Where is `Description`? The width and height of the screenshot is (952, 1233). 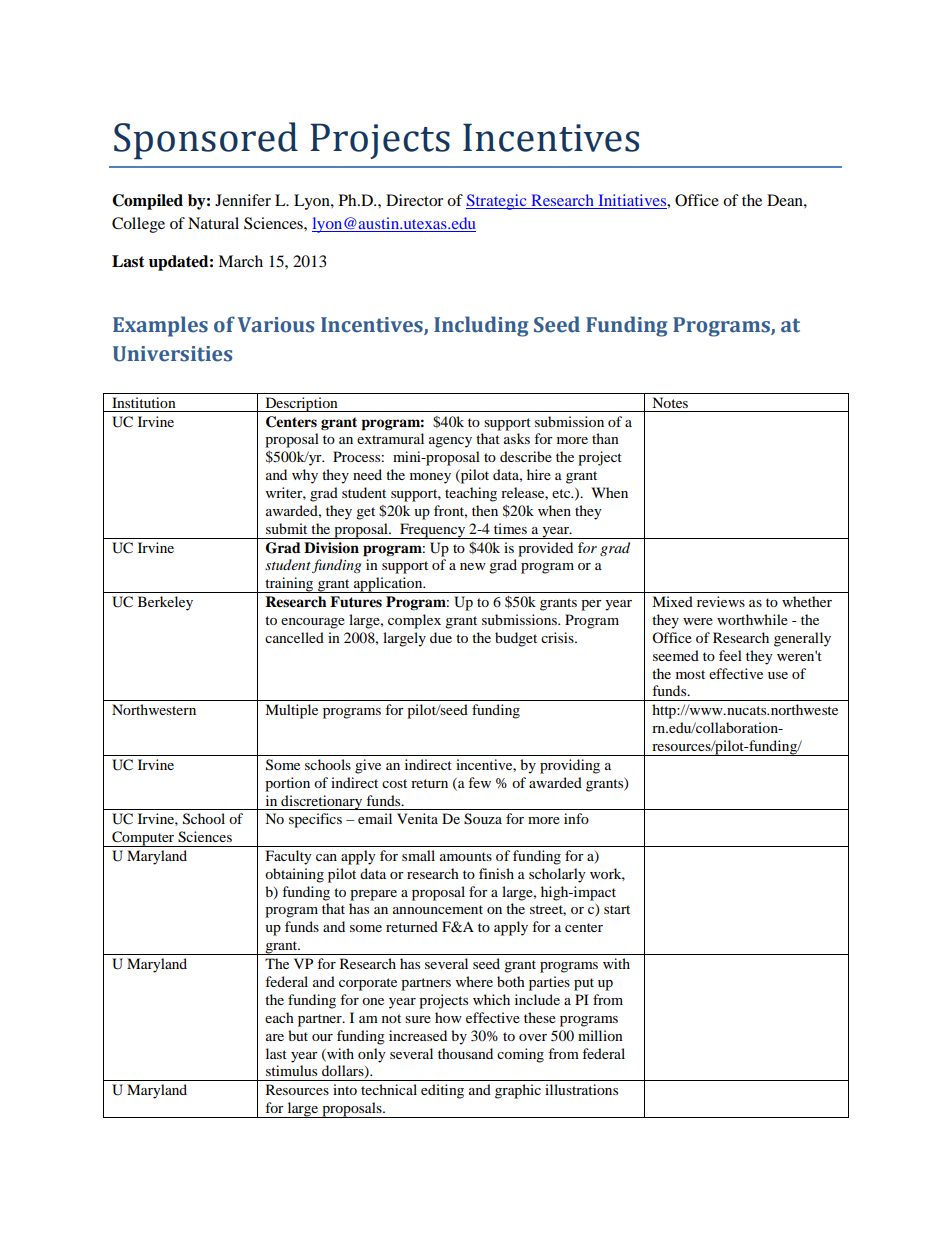 Description is located at coordinates (301, 404).
